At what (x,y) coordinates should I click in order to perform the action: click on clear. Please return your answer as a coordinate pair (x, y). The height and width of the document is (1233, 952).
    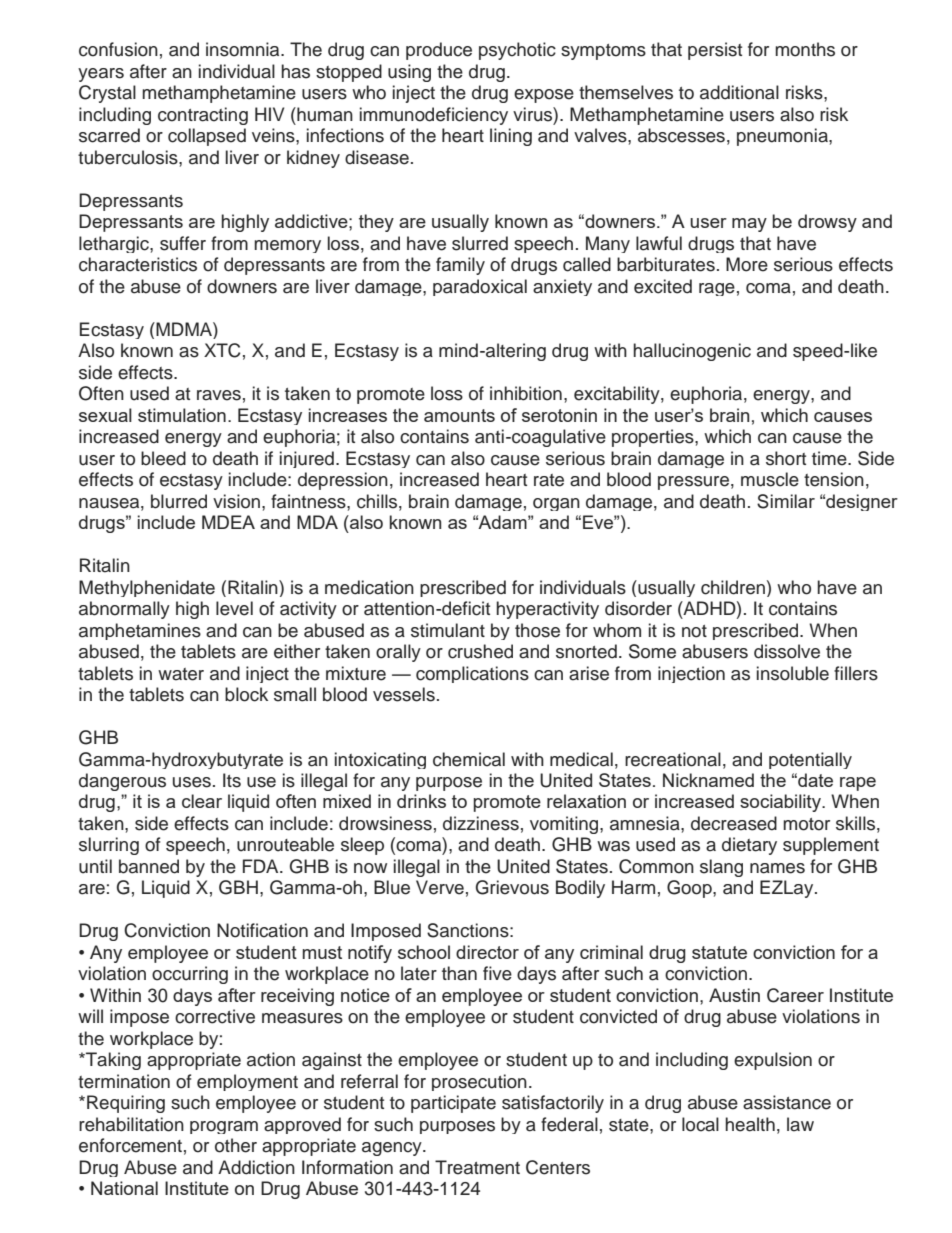
    Looking at the image, I should click on (202, 801).
